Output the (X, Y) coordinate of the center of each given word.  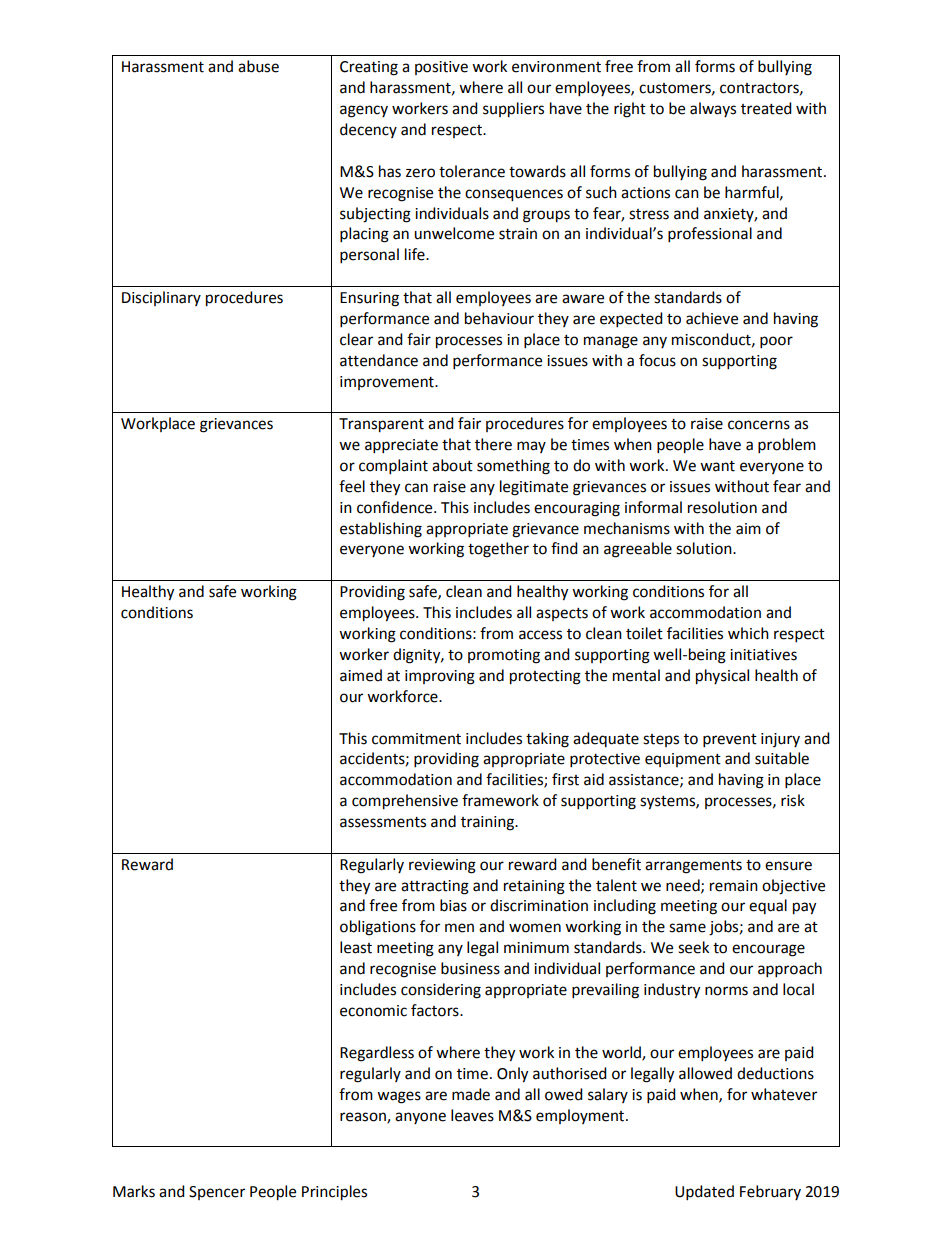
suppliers (513, 110)
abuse (258, 66)
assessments (383, 822)
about (452, 465)
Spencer (217, 1193)
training (488, 823)
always (713, 109)
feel (352, 486)
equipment (683, 760)
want (717, 466)
